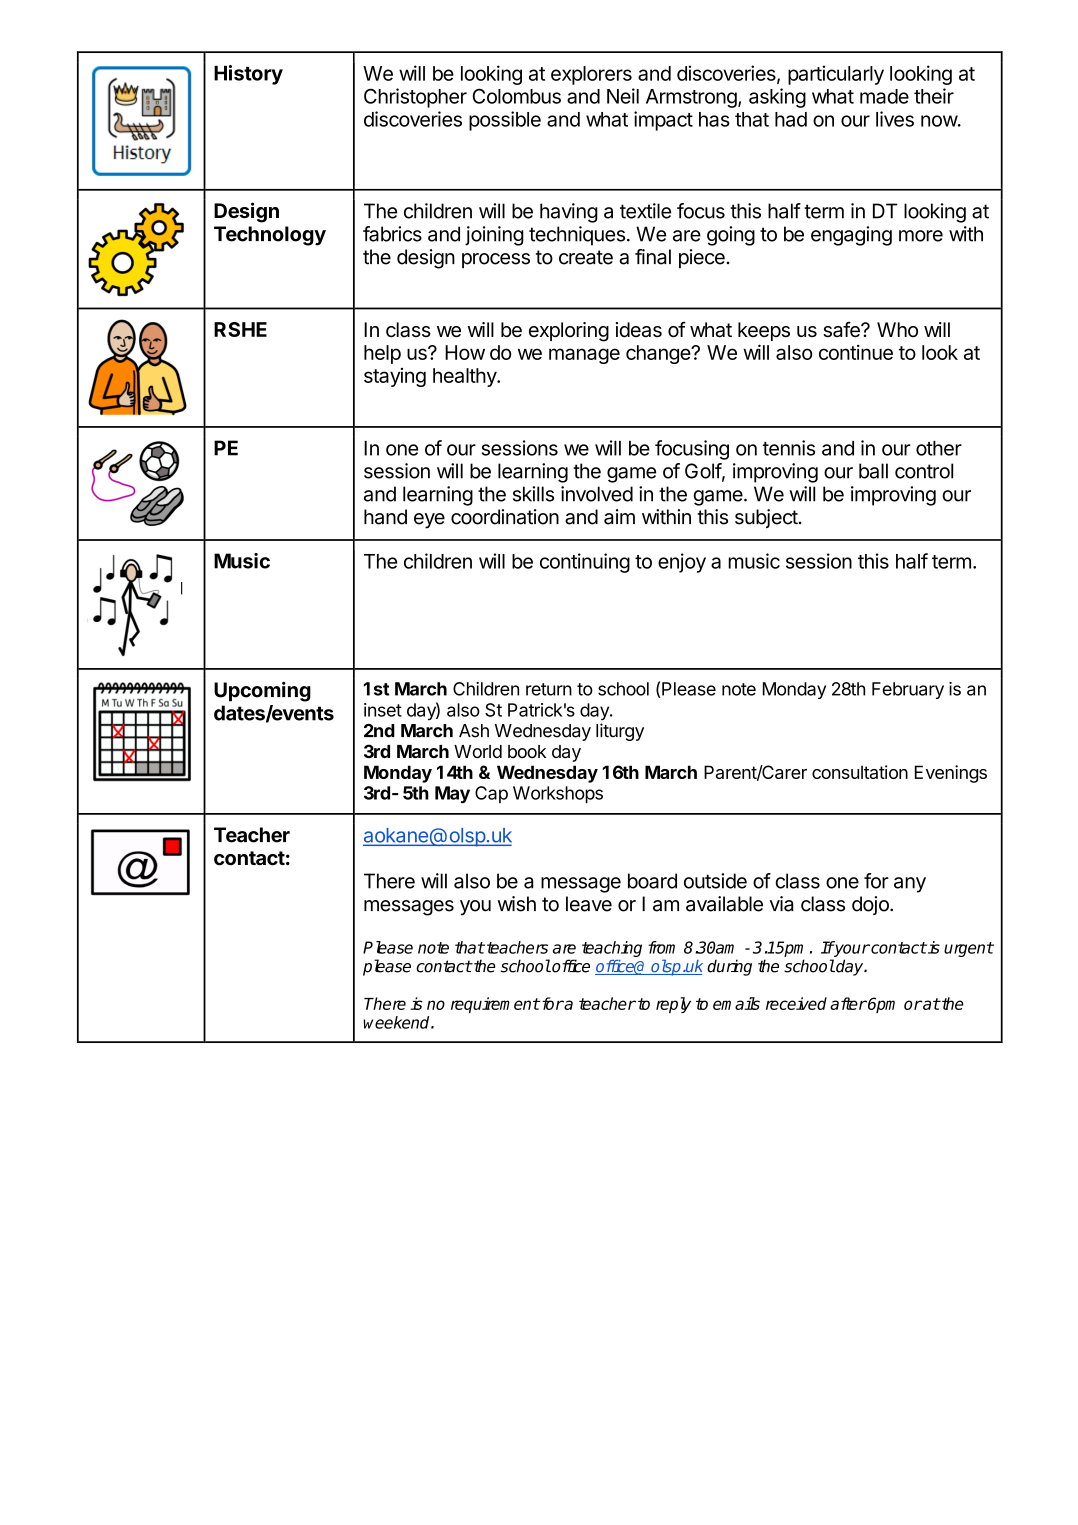 The height and width of the image is (1525, 1078). I want to click on return, so click(549, 689).
